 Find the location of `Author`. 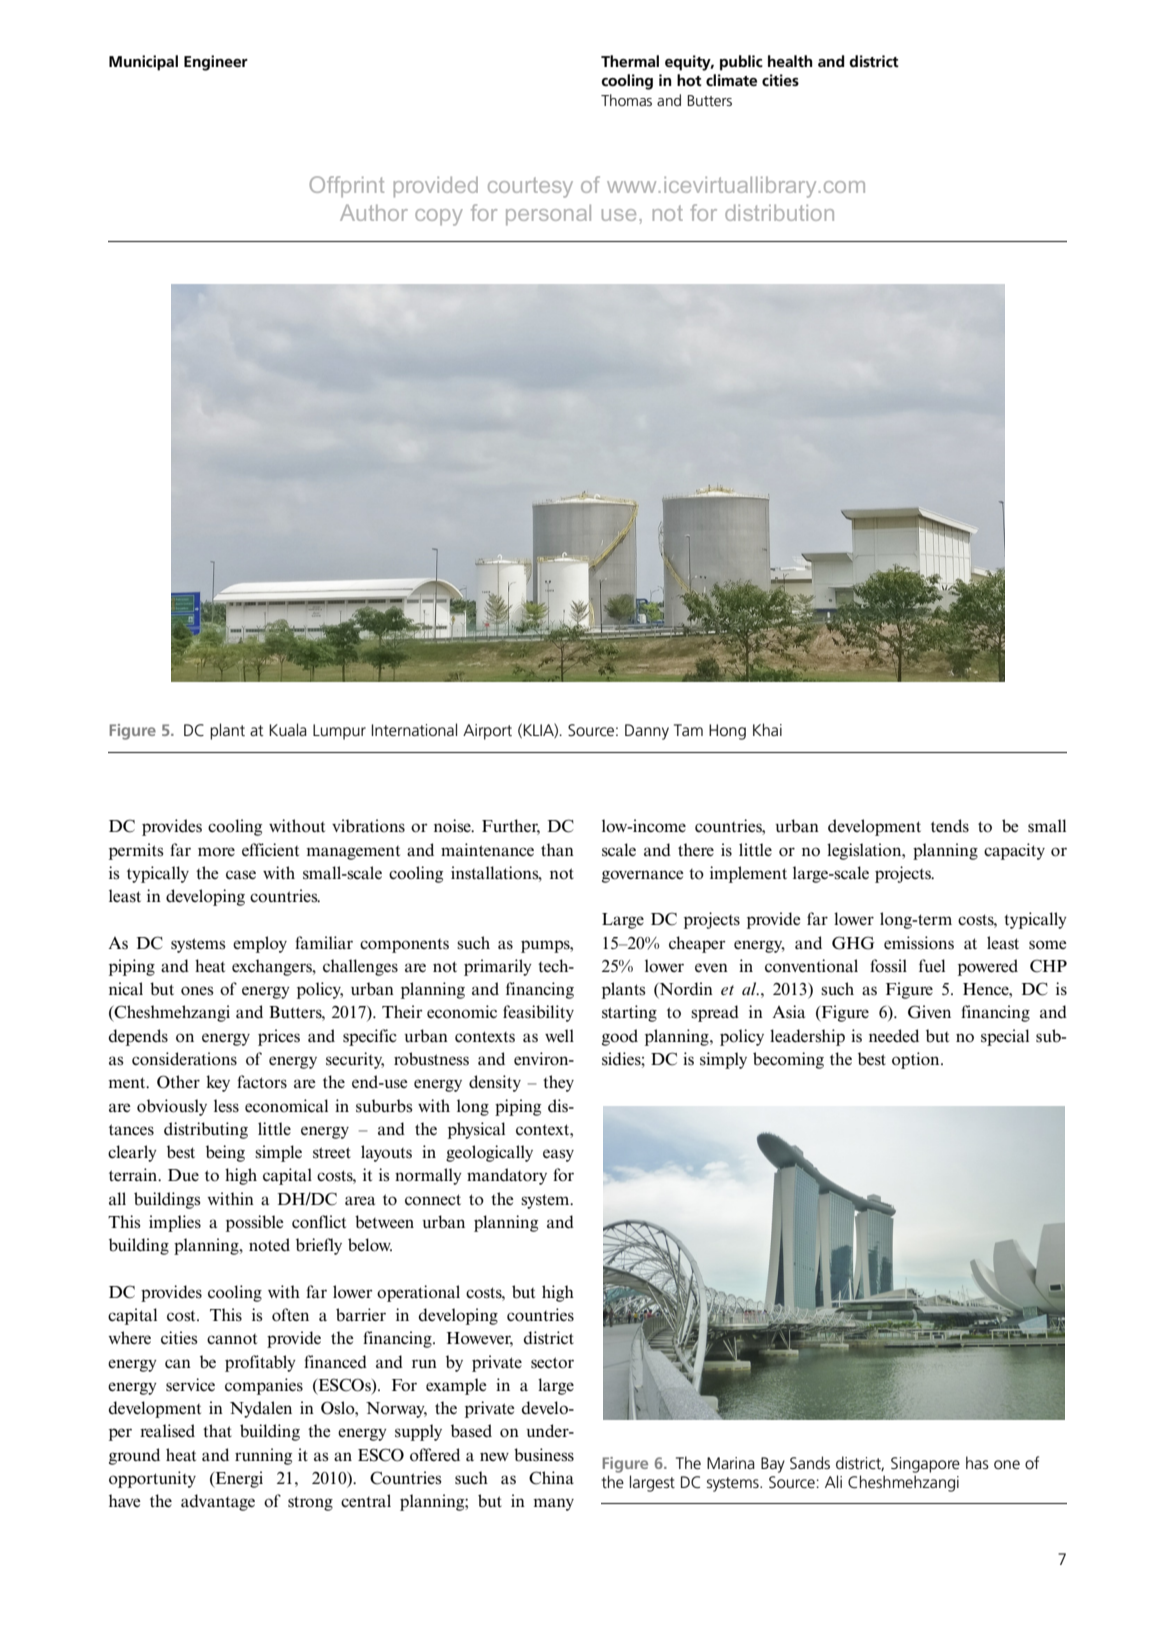

Author is located at coordinates (374, 212).
